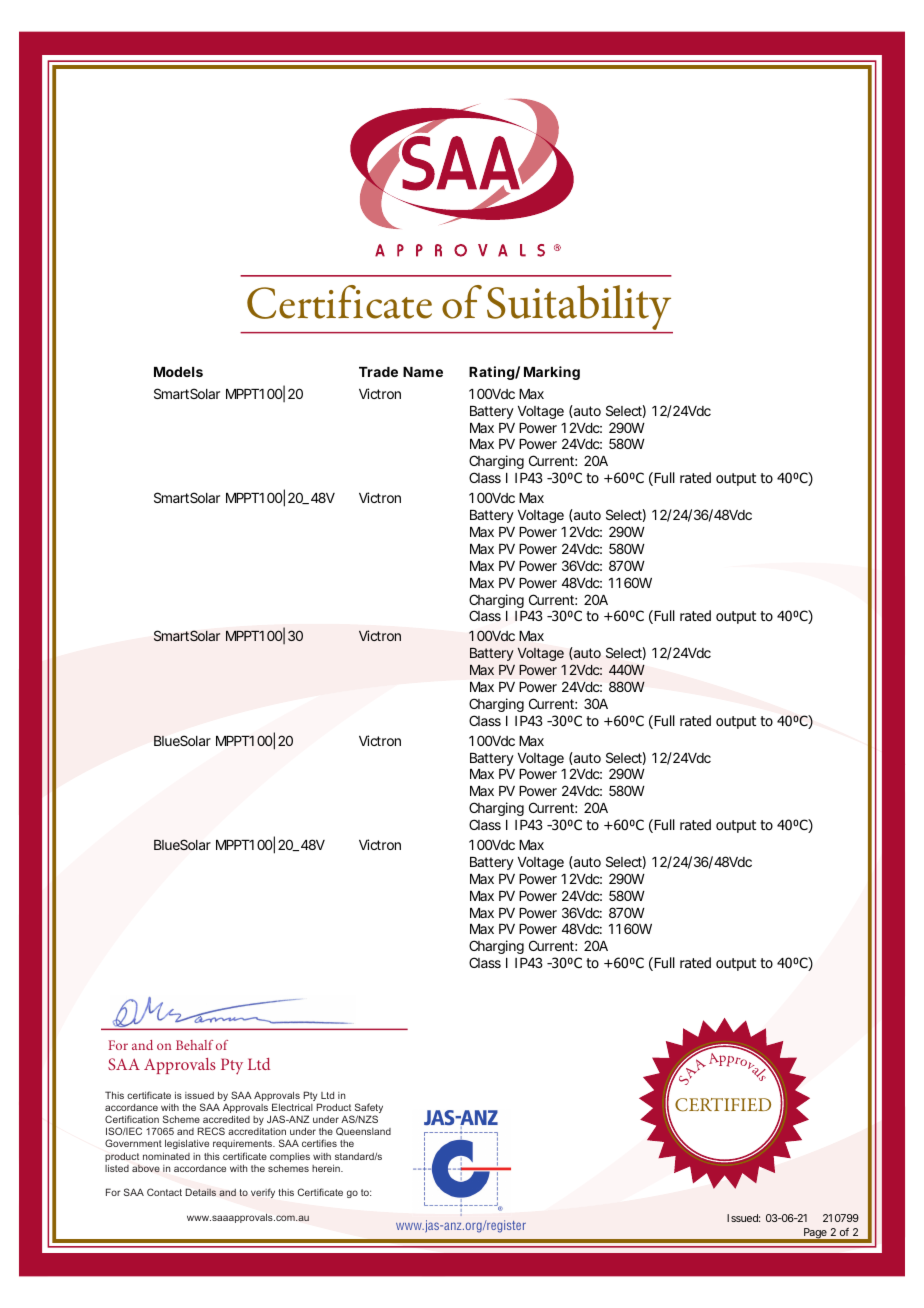 The height and width of the page is (1308, 924). Describe the element at coordinates (579, 309) in the page. I see `Suitability` at that location.
